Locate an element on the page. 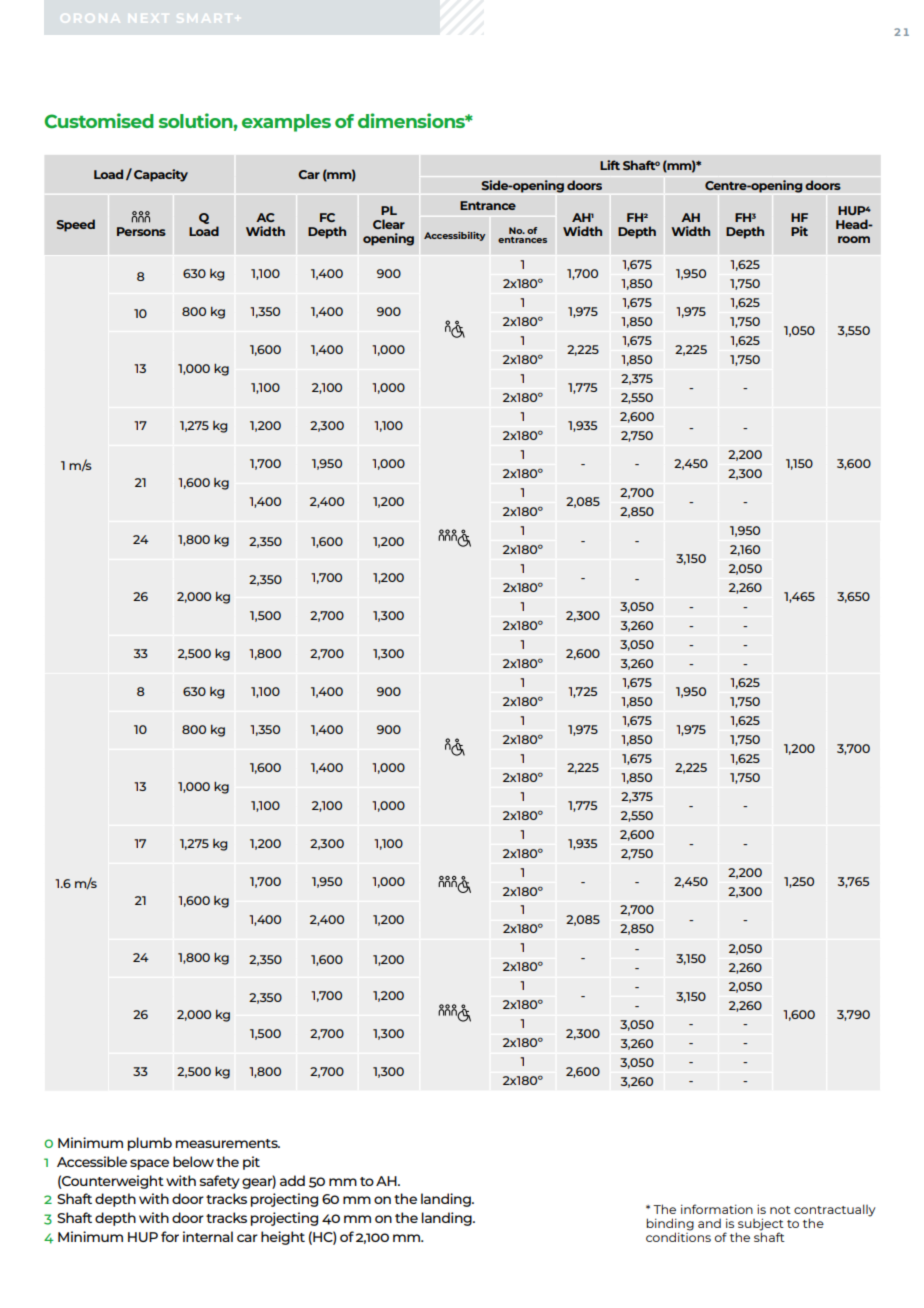 This page has width=924, height=1308. space is located at coordinates (149, 1164).
